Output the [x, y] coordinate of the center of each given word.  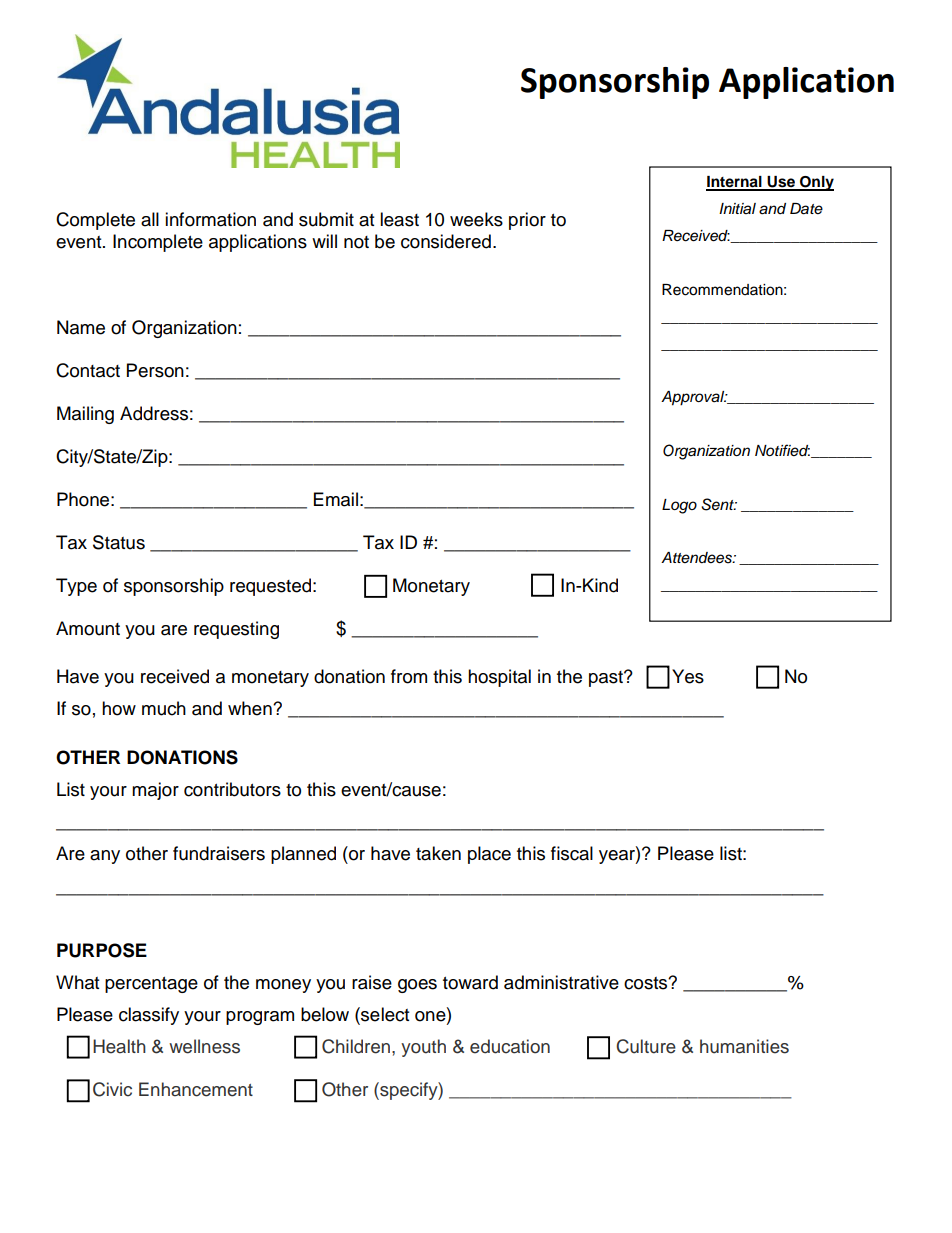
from [409, 676]
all [150, 219]
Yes [688, 676]
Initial [737, 208]
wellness [204, 1046]
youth [423, 1048]
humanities [744, 1046]
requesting [236, 630]
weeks [476, 219]
